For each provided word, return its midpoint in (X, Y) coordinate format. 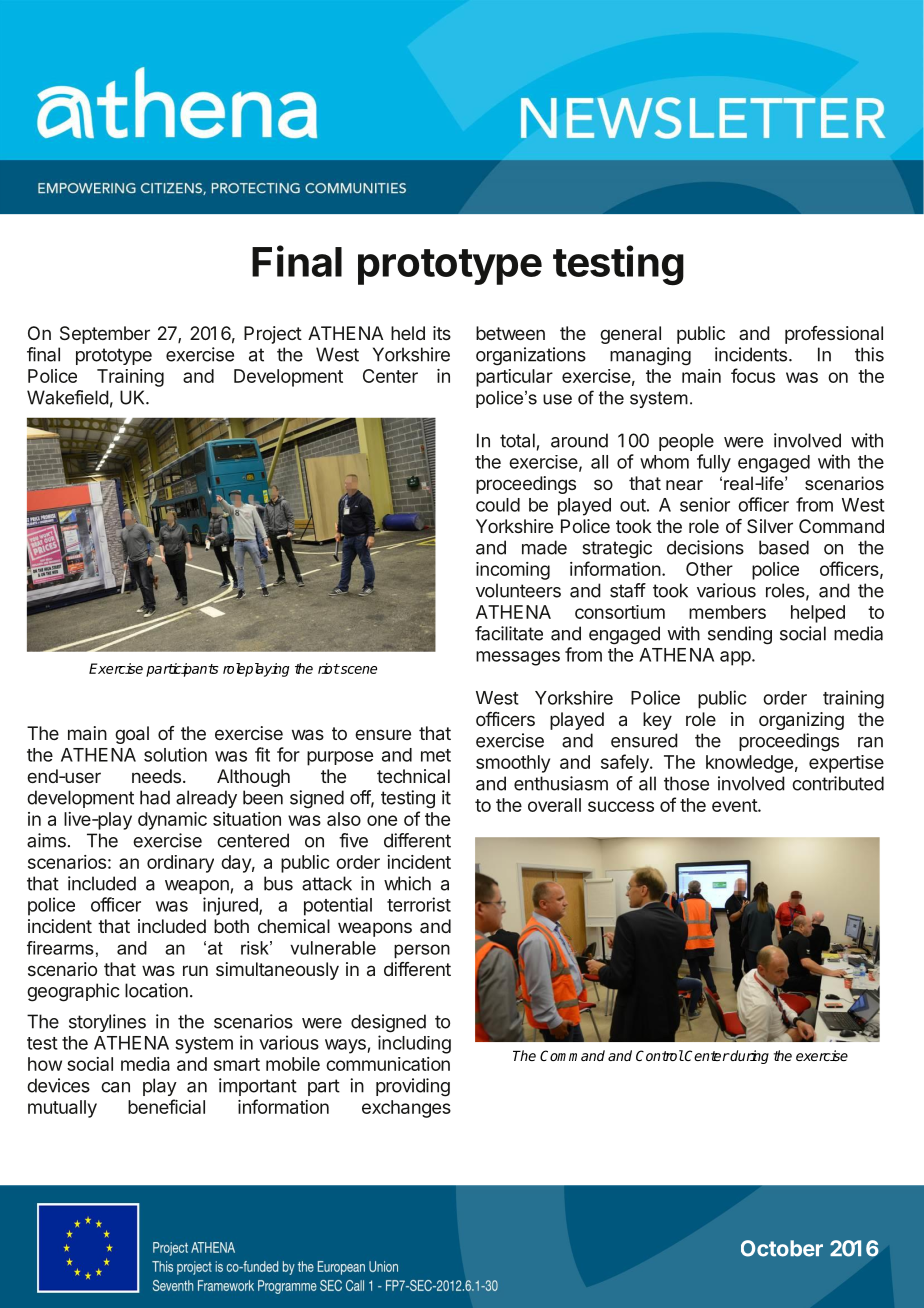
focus (753, 375)
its (442, 333)
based (784, 547)
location (156, 990)
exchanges (406, 1109)
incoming (513, 571)
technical (413, 776)
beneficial (166, 1106)
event (735, 805)
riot (329, 668)
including (414, 1044)
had (155, 797)
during (749, 1057)
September (105, 335)
